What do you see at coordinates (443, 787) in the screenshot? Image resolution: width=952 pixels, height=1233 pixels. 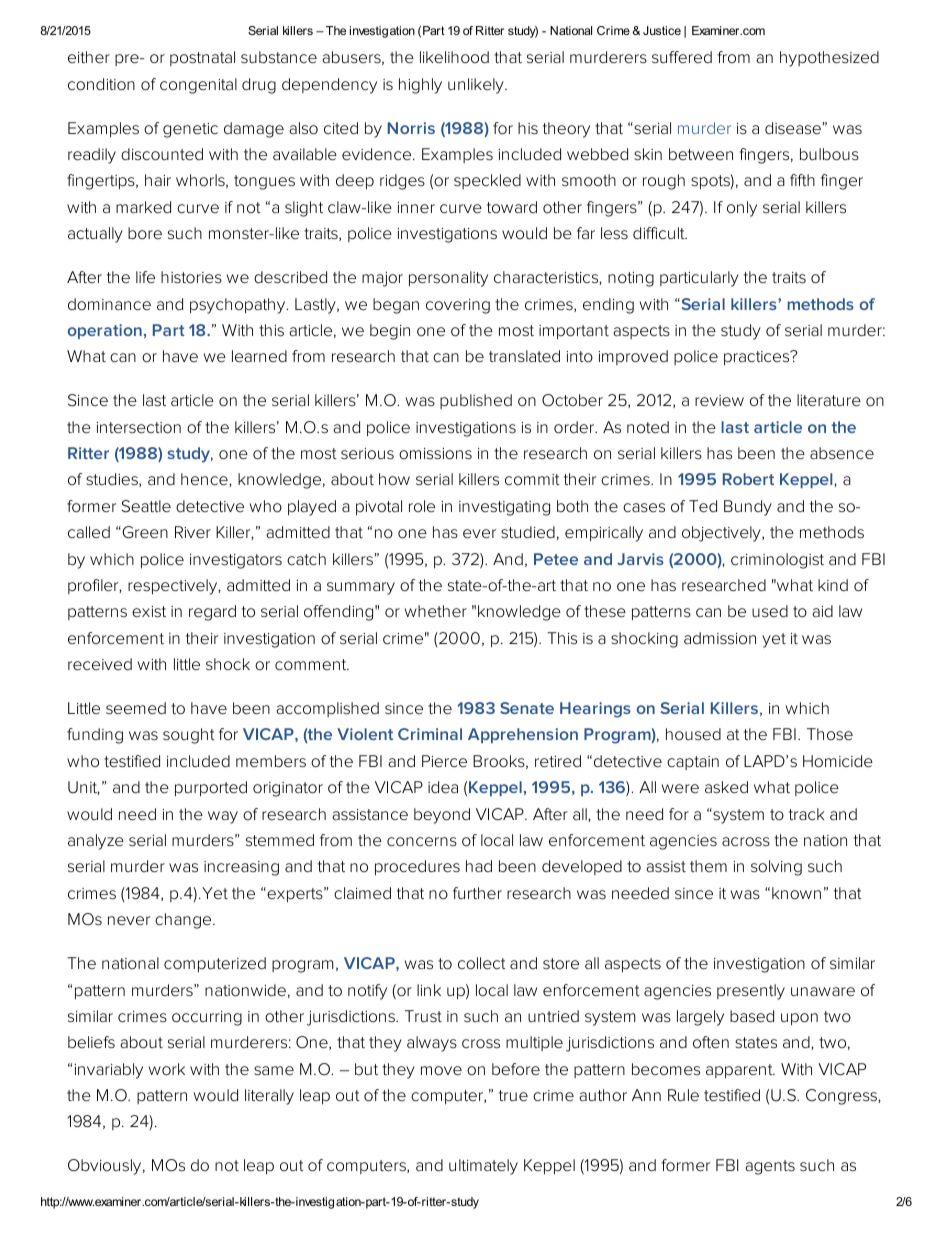 I see `idea` at bounding box center [443, 787].
